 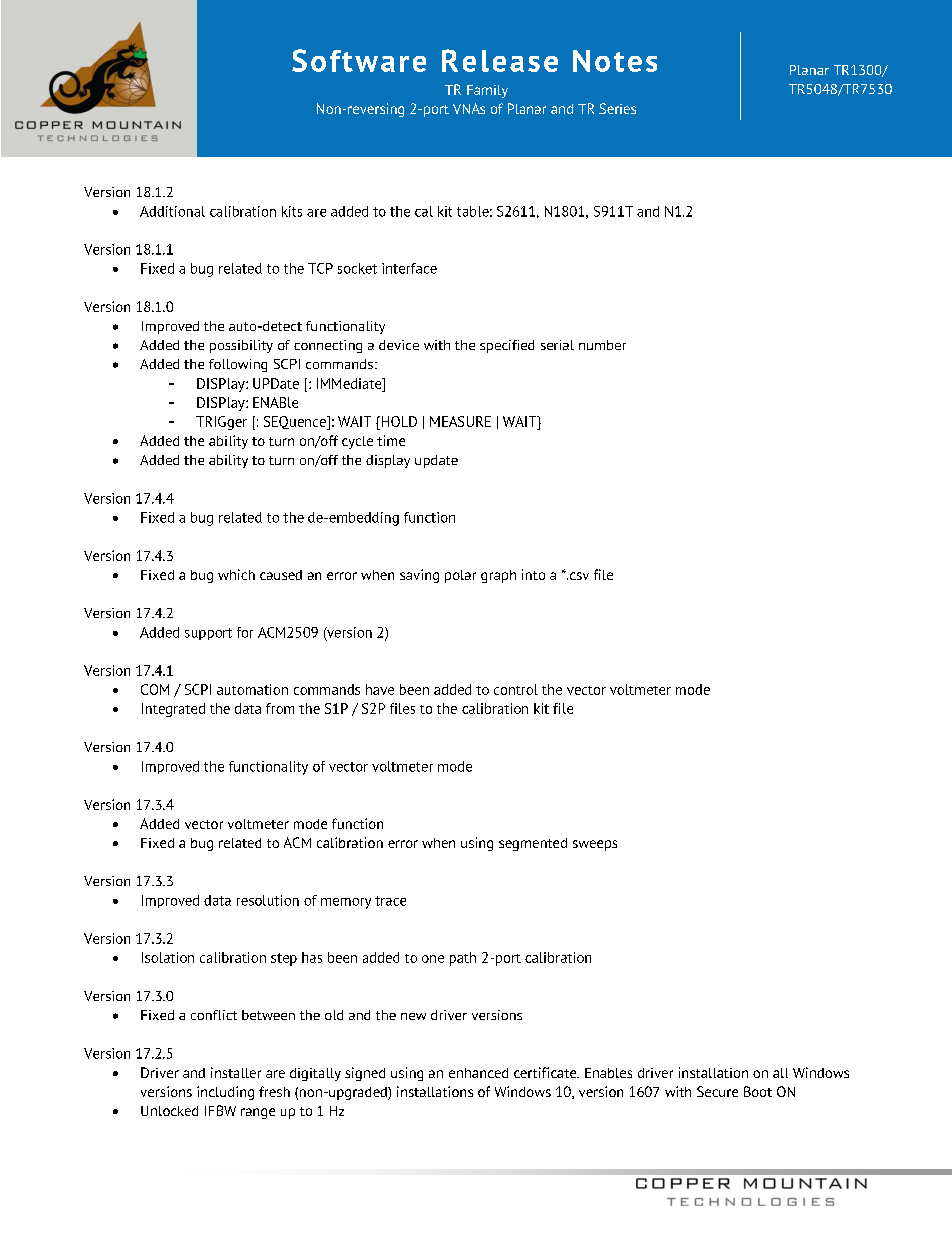 What do you see at coordinates (507, 346) in the screenshot?
I see `specified` at bounding box center [507, 346].
